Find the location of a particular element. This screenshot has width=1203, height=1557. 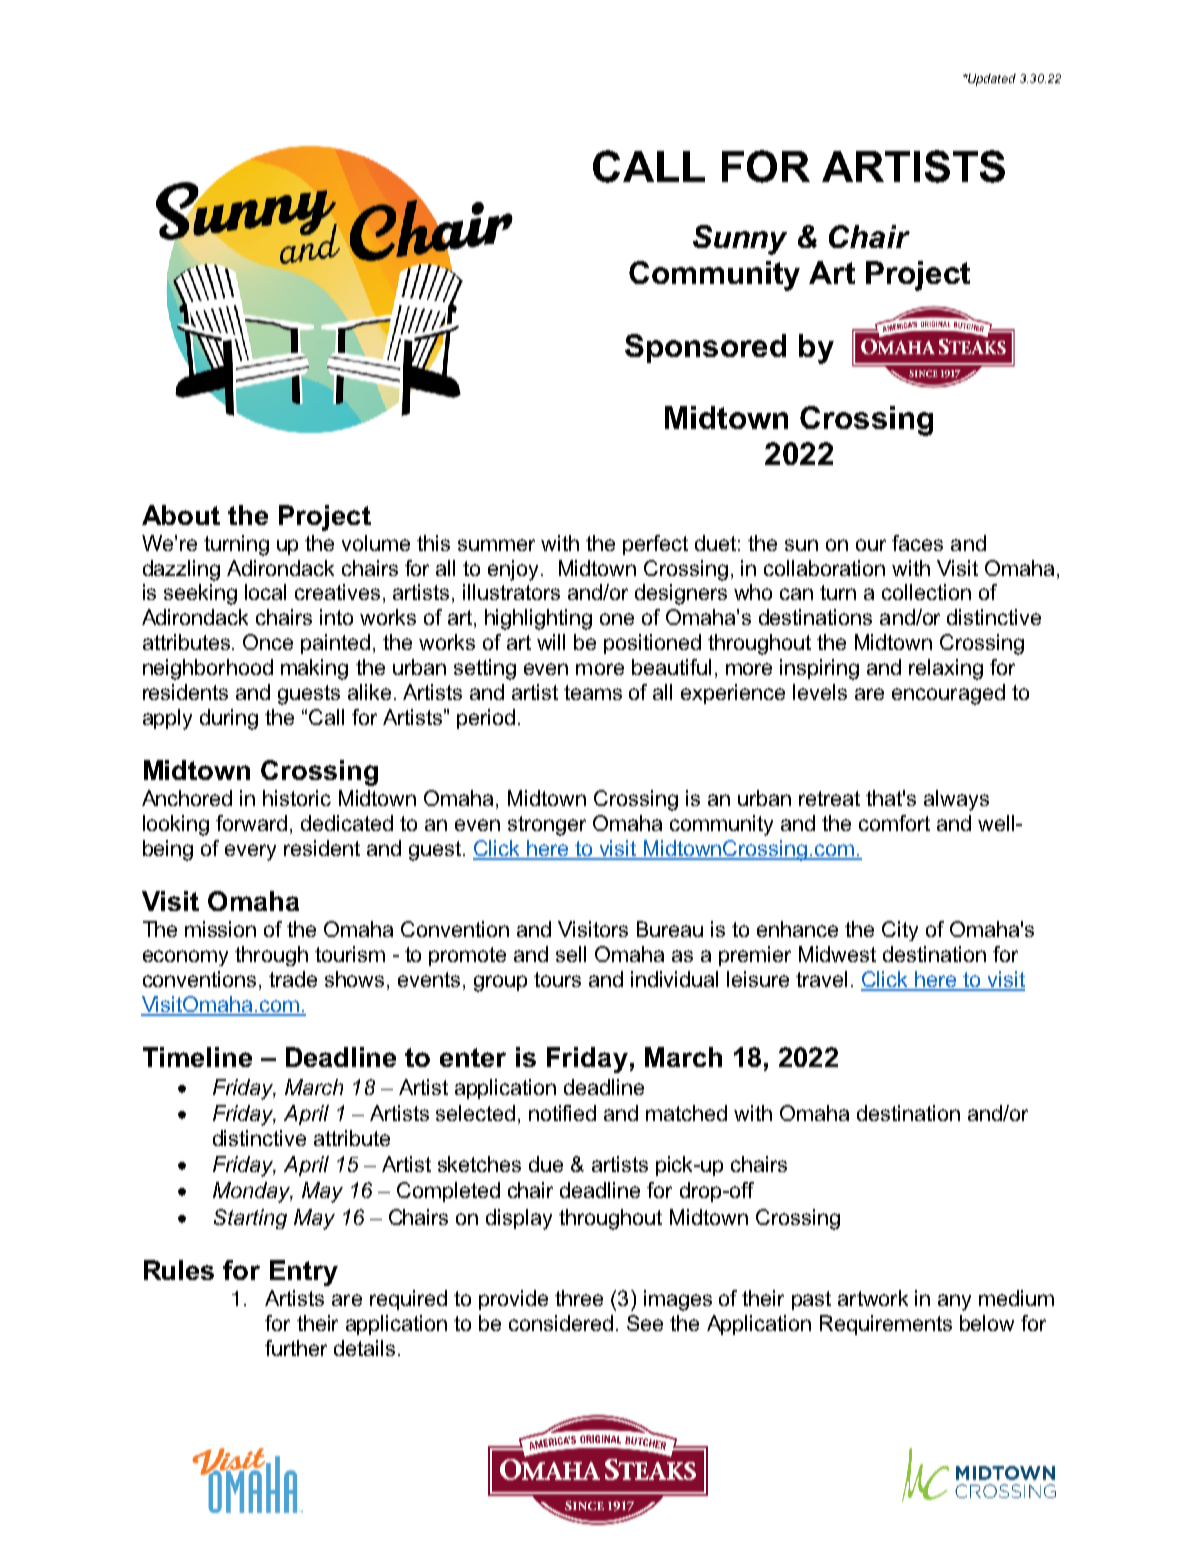

Sunny is located at coordinates (740, 240).
